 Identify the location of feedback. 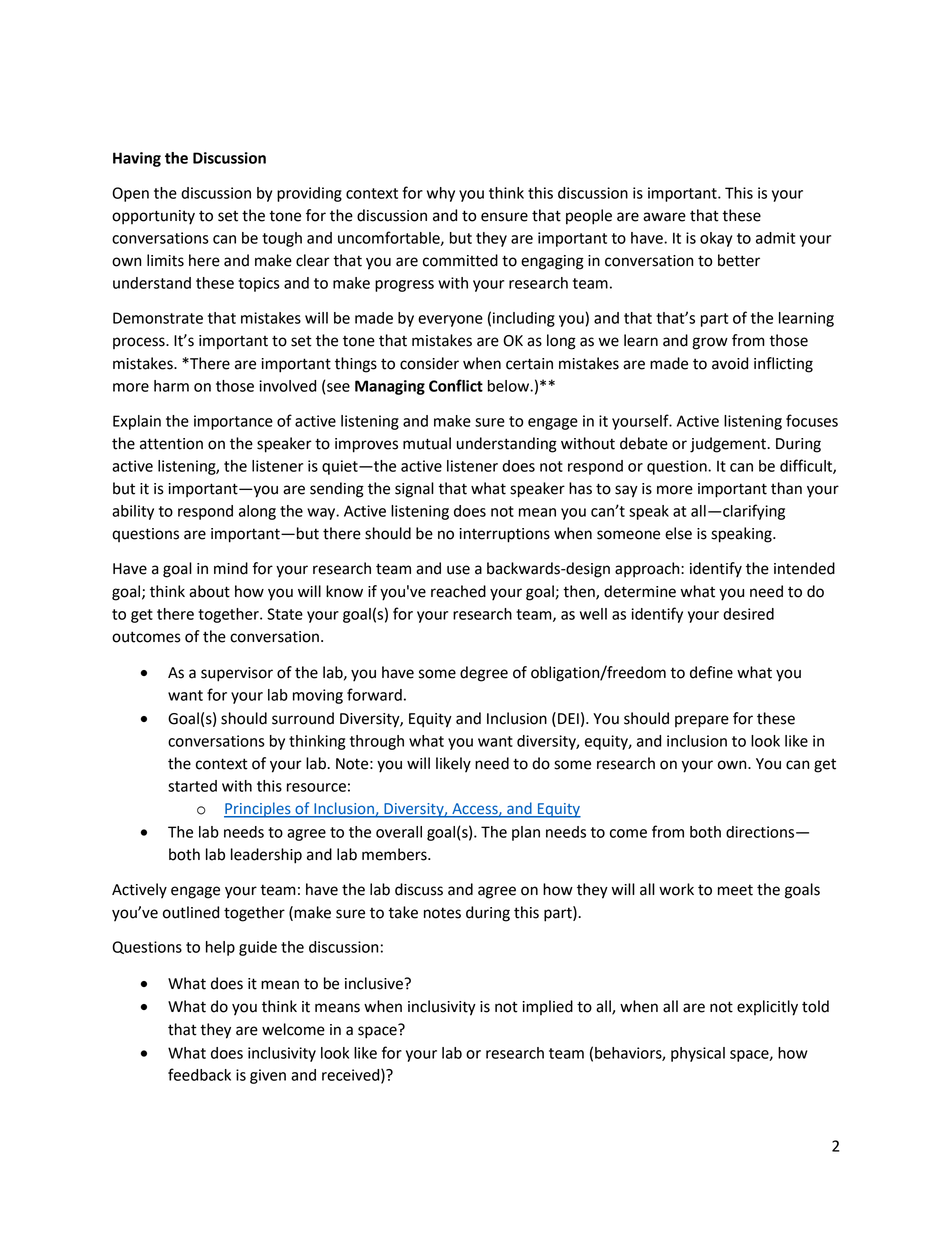
(199, 1074).
